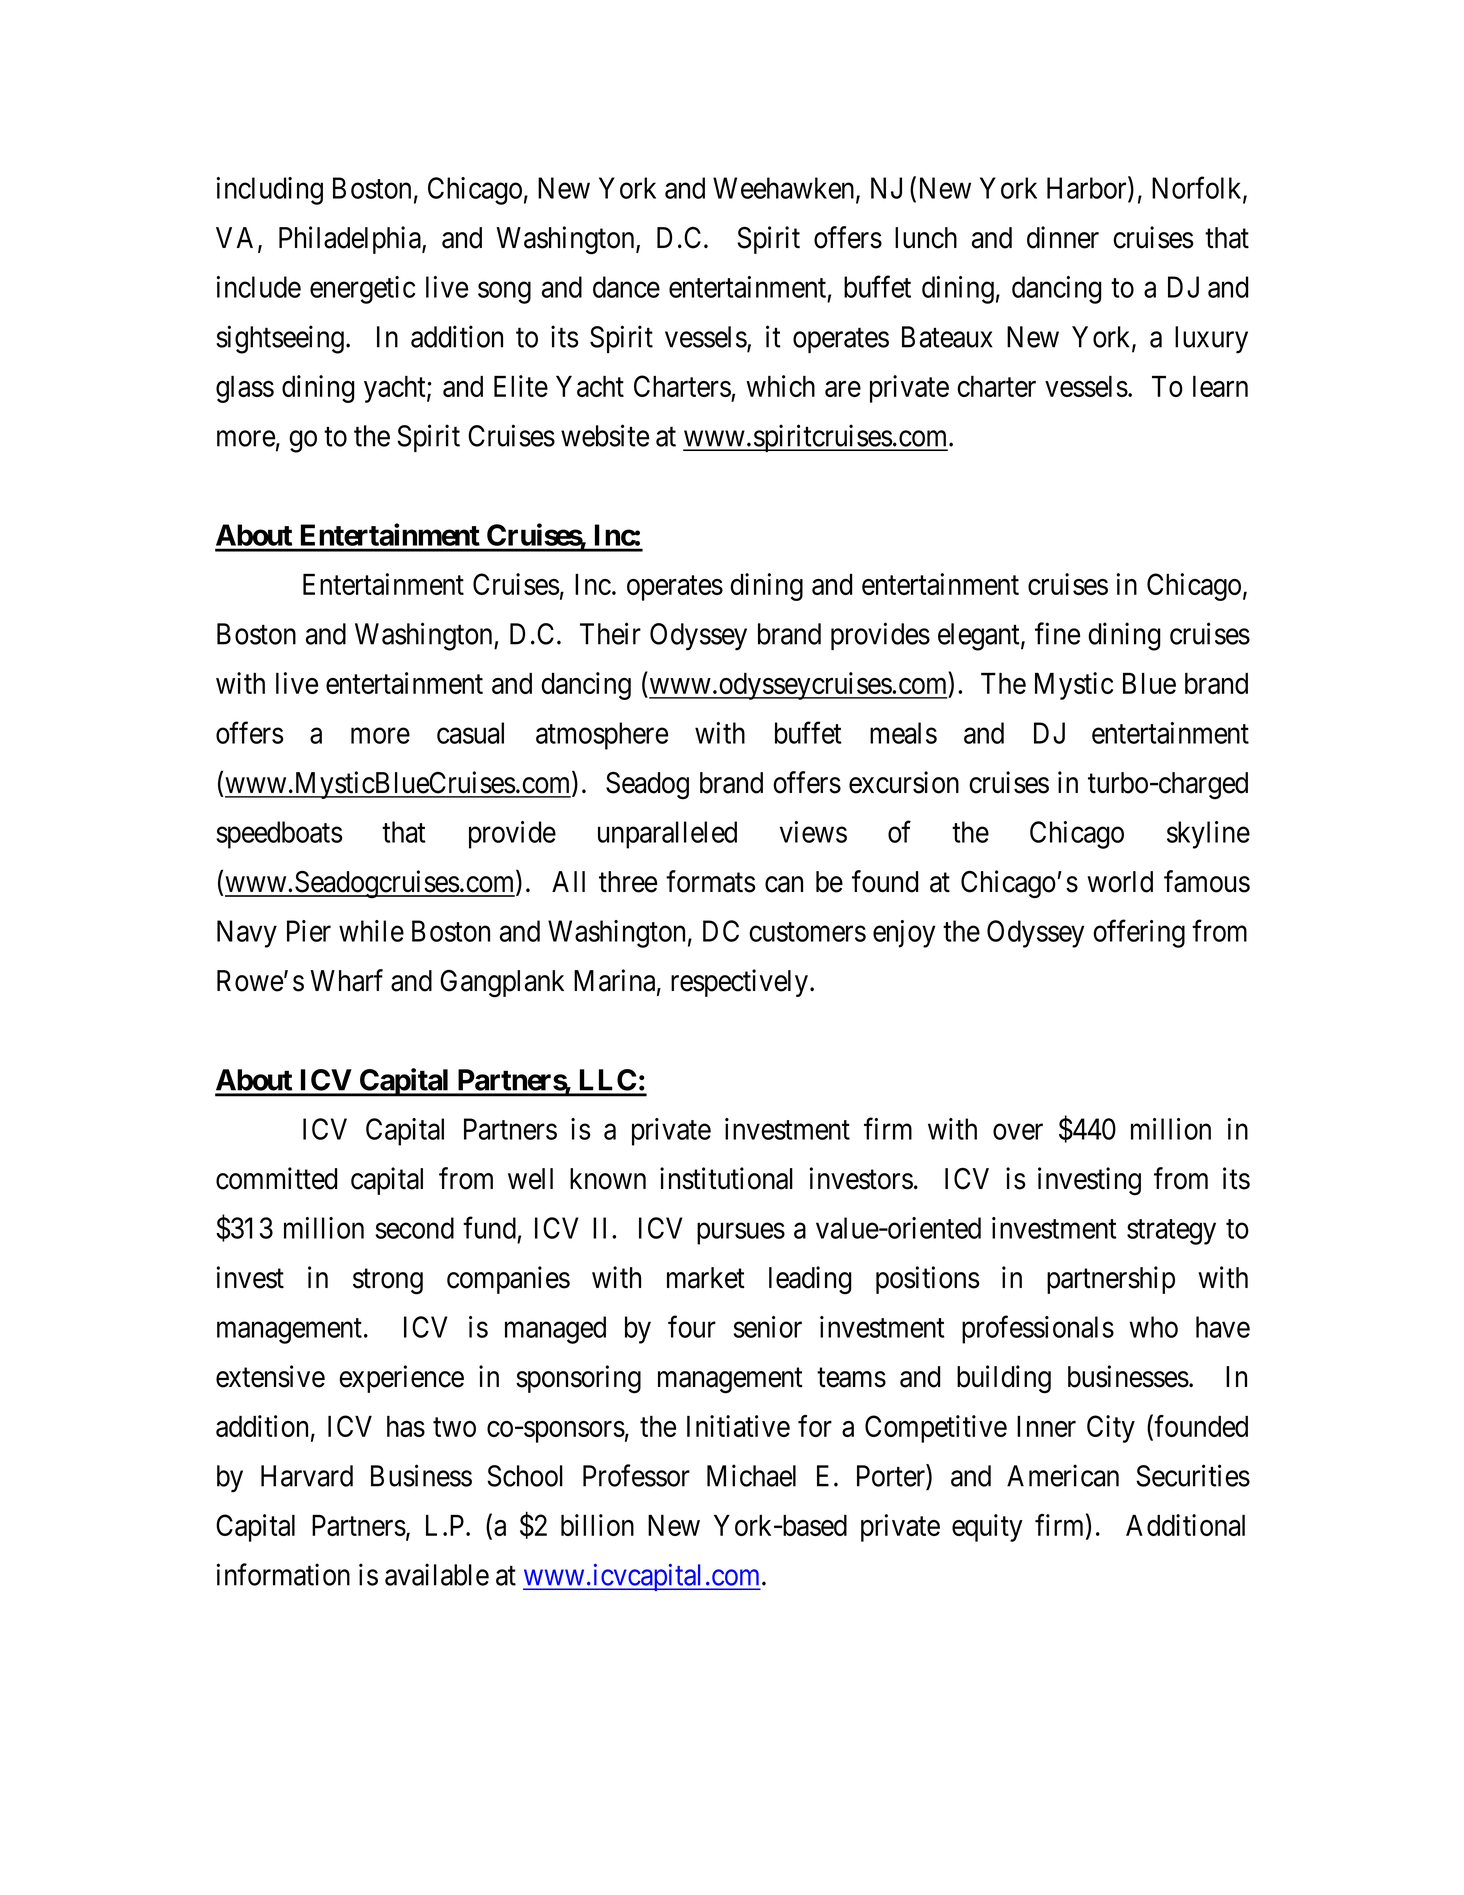 The width and height of the image is (1464, 1895). I want to click on over, so click(1018, 1132).
